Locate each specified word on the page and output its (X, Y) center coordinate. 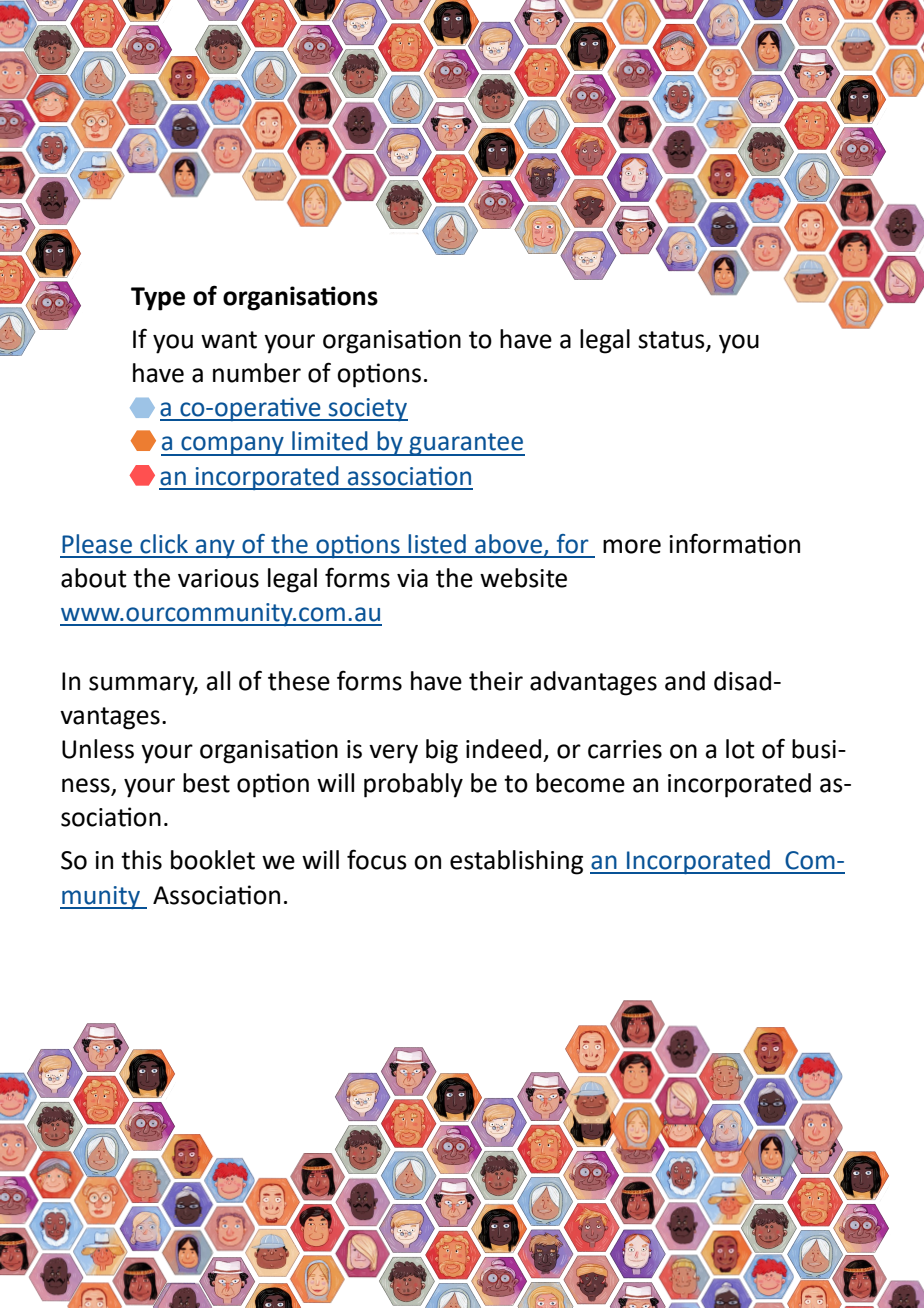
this (141, 860)
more (632, 546)
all (218, 681)
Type (158, 299)
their (496, 681)
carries (625, 749)
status (672, 341)
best (206, 783)
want (229, 340)
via (412, 578)
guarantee (466, 444)
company (232, 446)
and (685, 681)
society (367, 409)
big (442, 751)
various (218, 578)
